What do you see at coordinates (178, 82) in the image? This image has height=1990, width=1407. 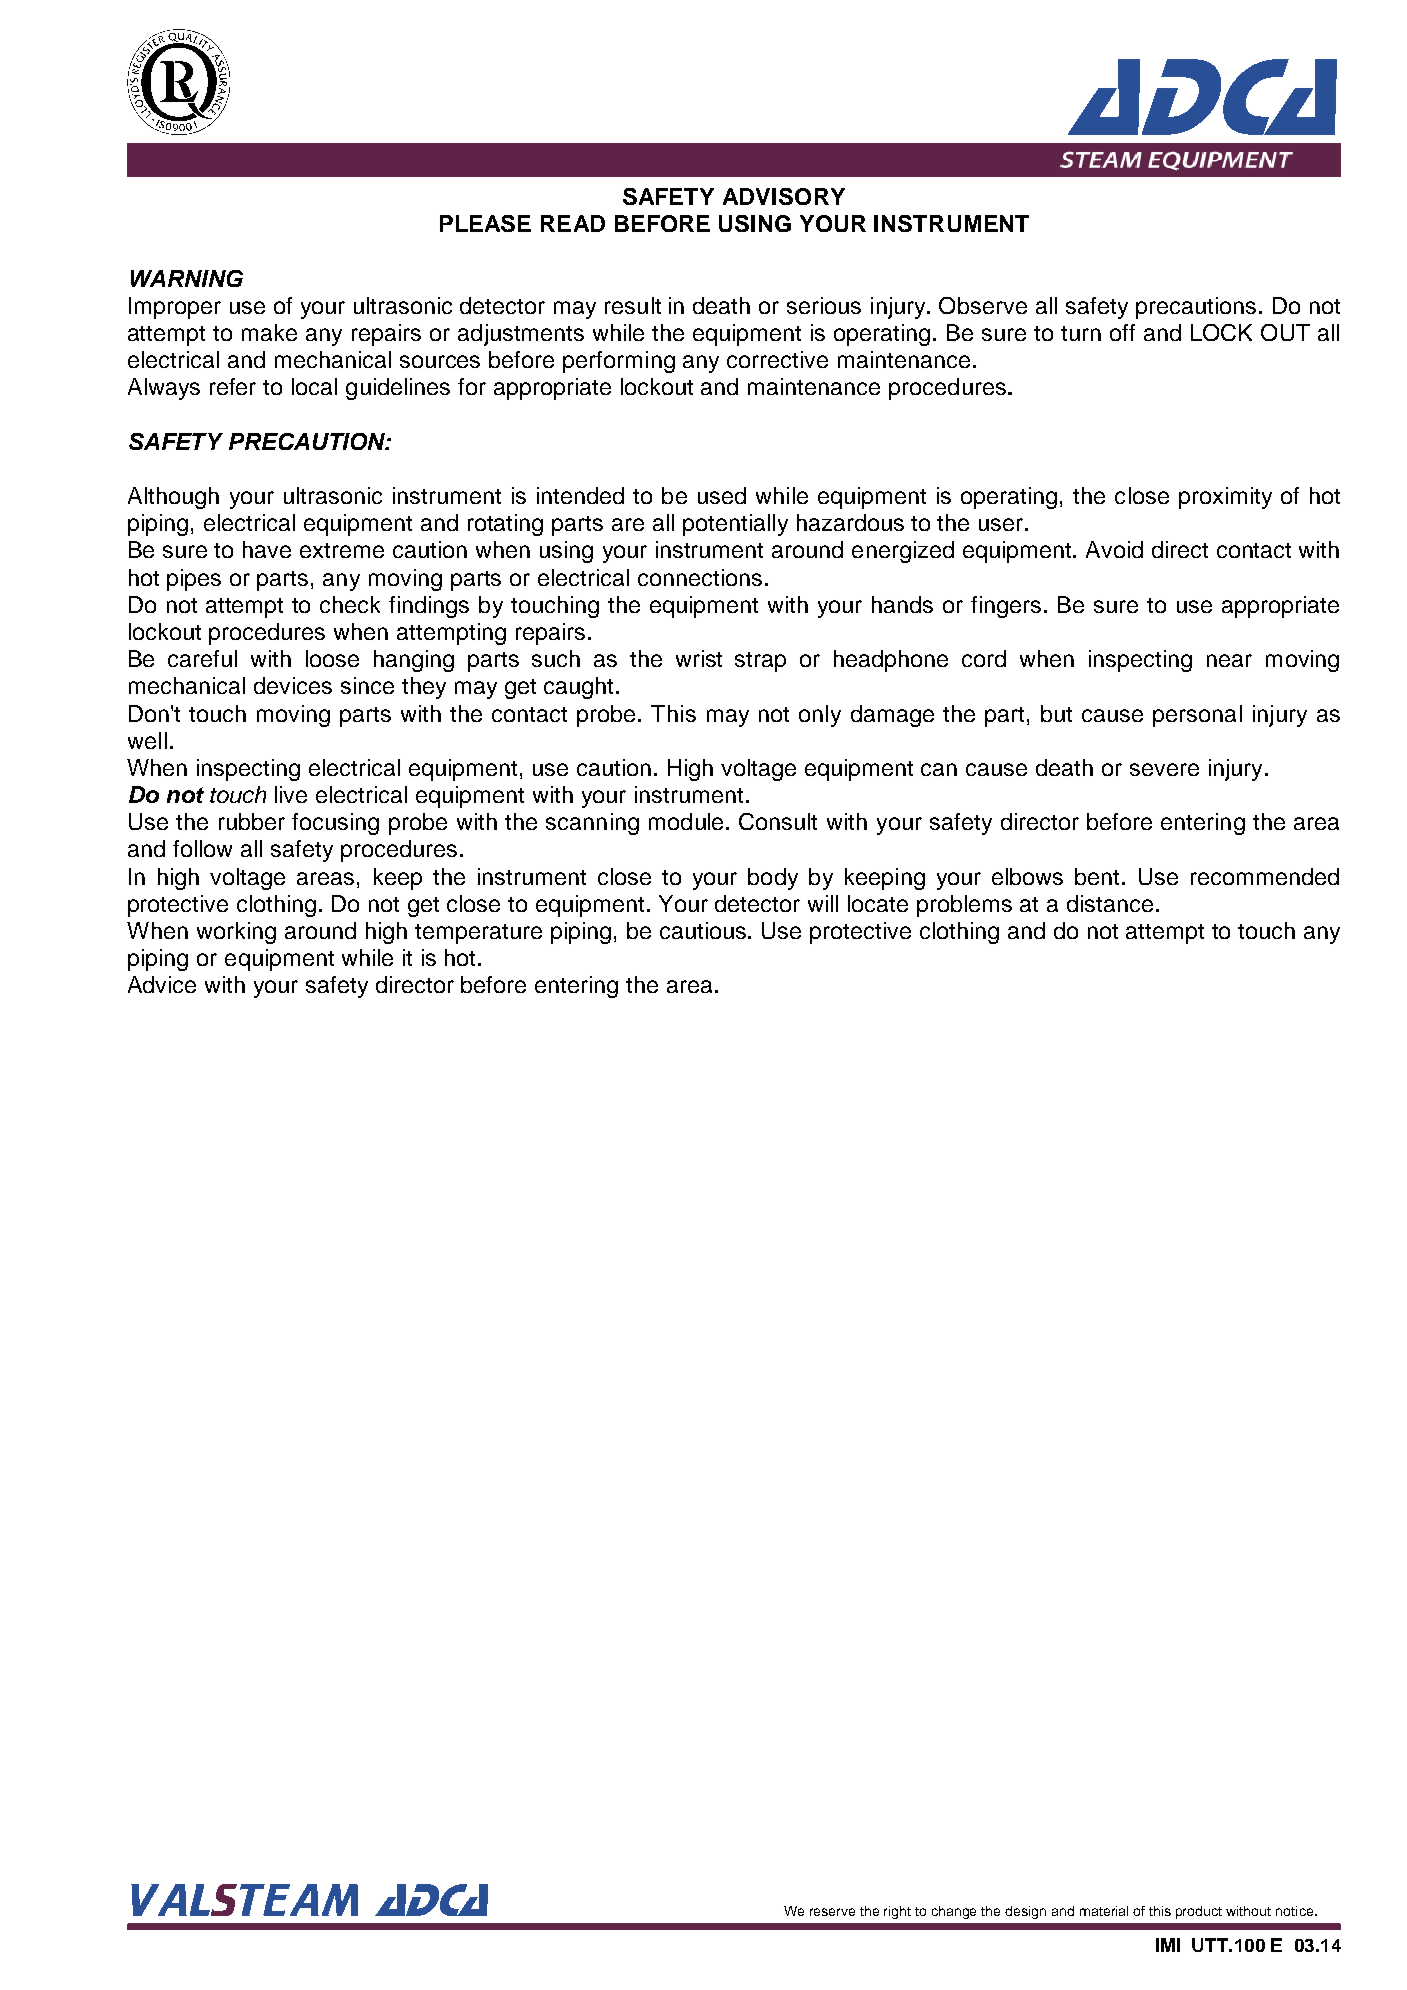 I see `abcde` at bounding box center [178, 82].
